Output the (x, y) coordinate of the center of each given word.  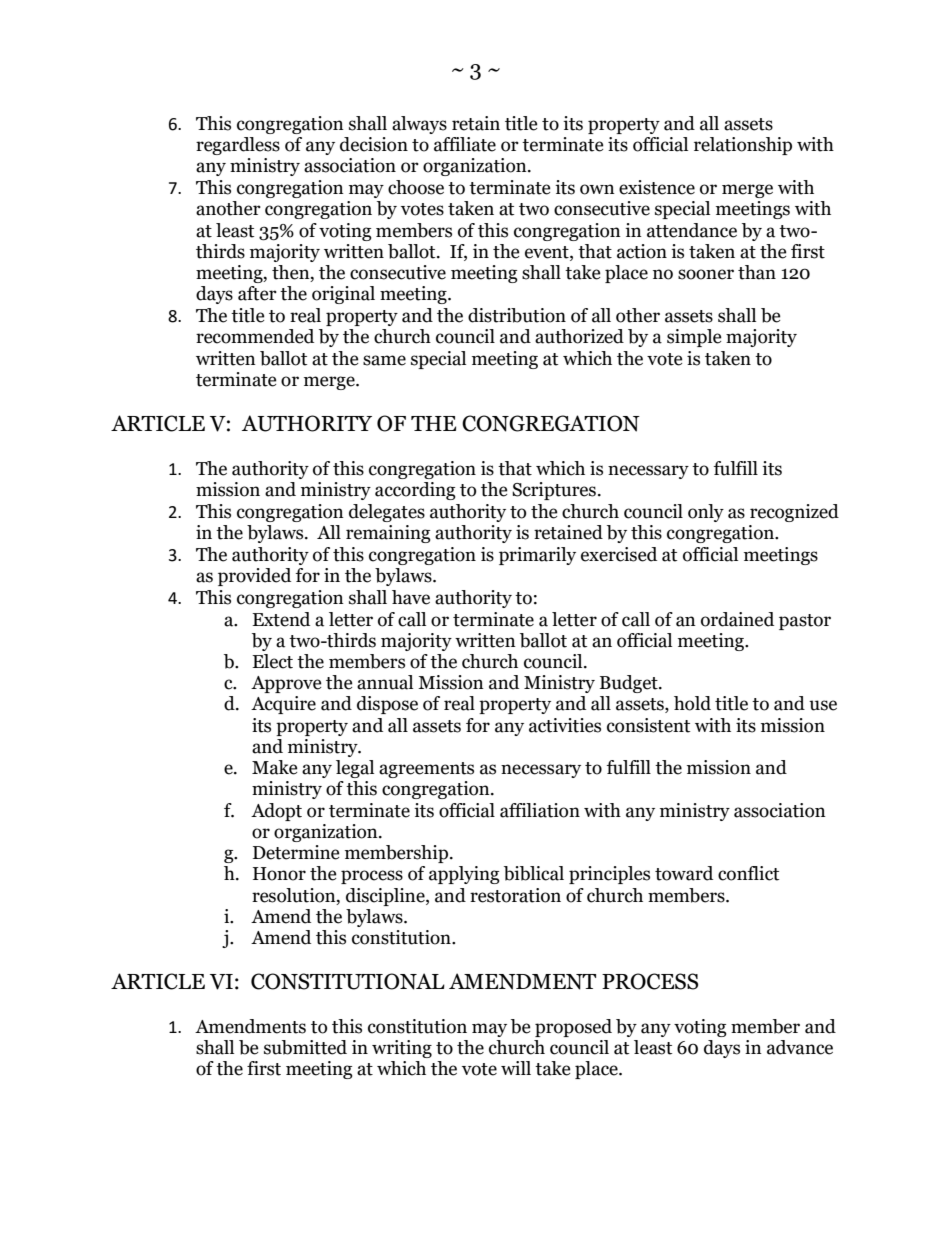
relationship (743, 146)
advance (800, 1047)
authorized (579, 336)
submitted (305, 1047)
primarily (537, 556)
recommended (255, 336)
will (516, 1068)
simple (694, 338)
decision (374, 144)
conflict (748, 873)
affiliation (540, 810)
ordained (737, 619)
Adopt (276, 812)
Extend (281, 619)
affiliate (465, 144)
